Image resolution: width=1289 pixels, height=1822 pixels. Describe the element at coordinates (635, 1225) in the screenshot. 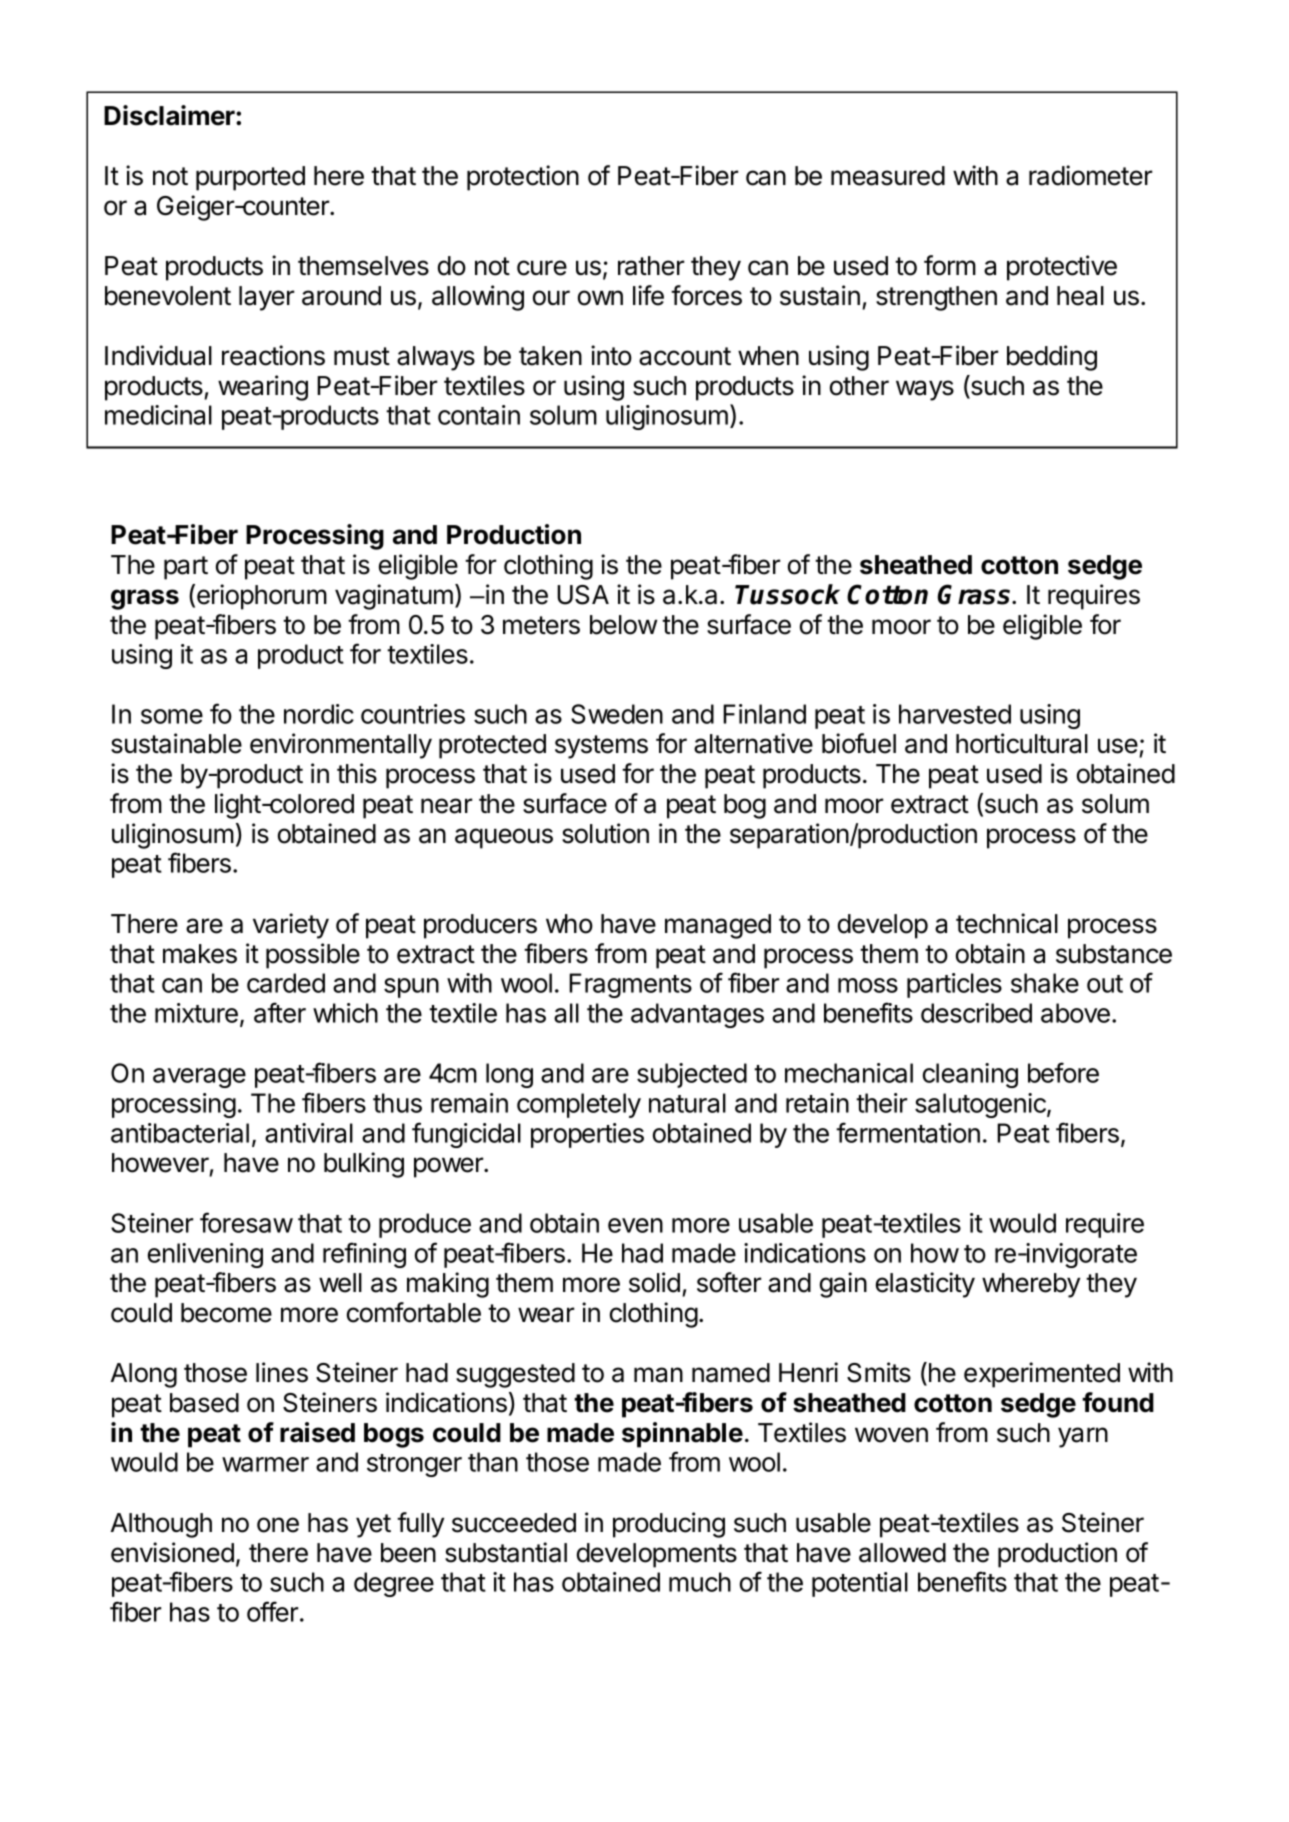

I see `even` at that location.
